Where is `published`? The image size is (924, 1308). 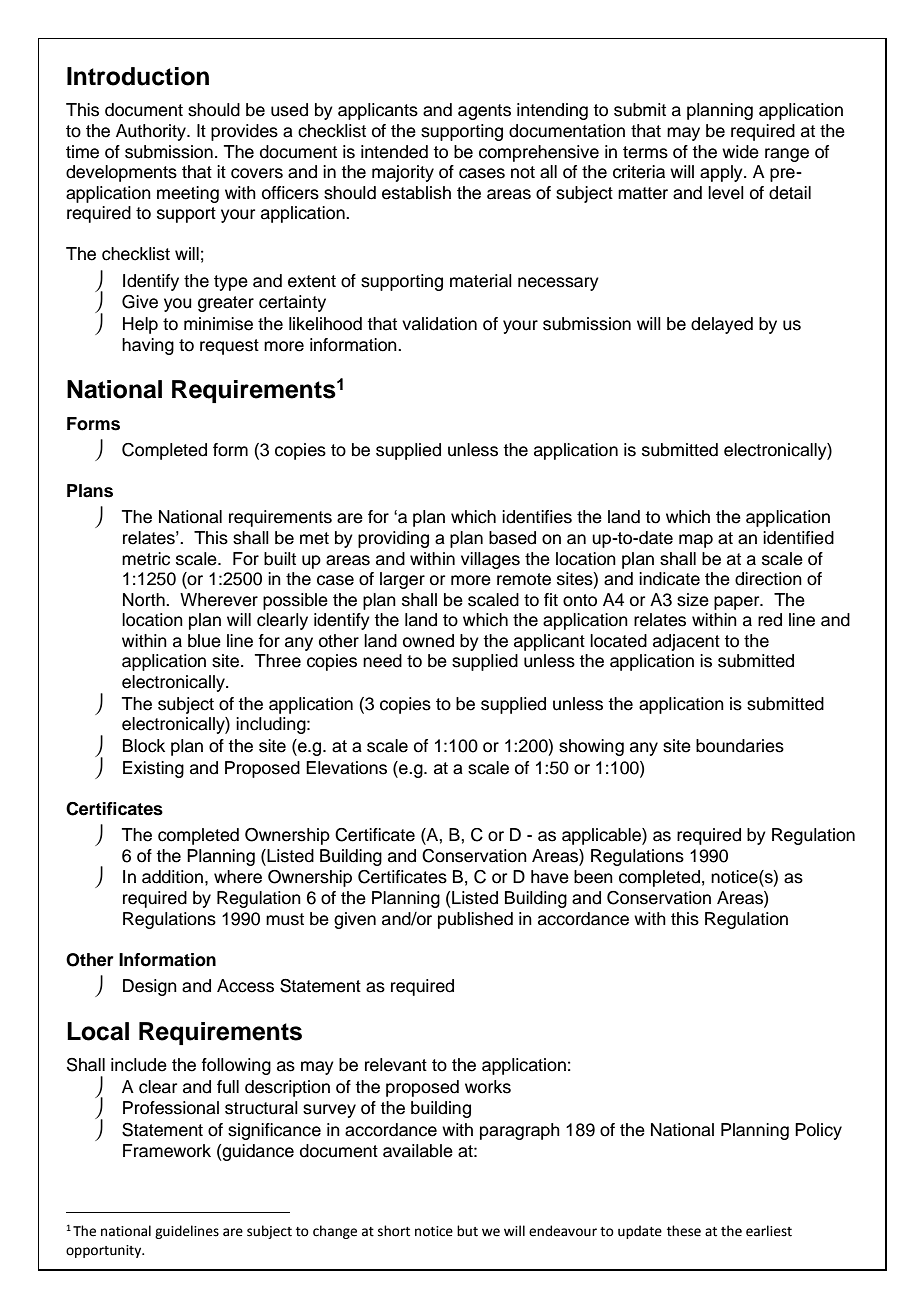 published is located at coordinates (475, 920).
